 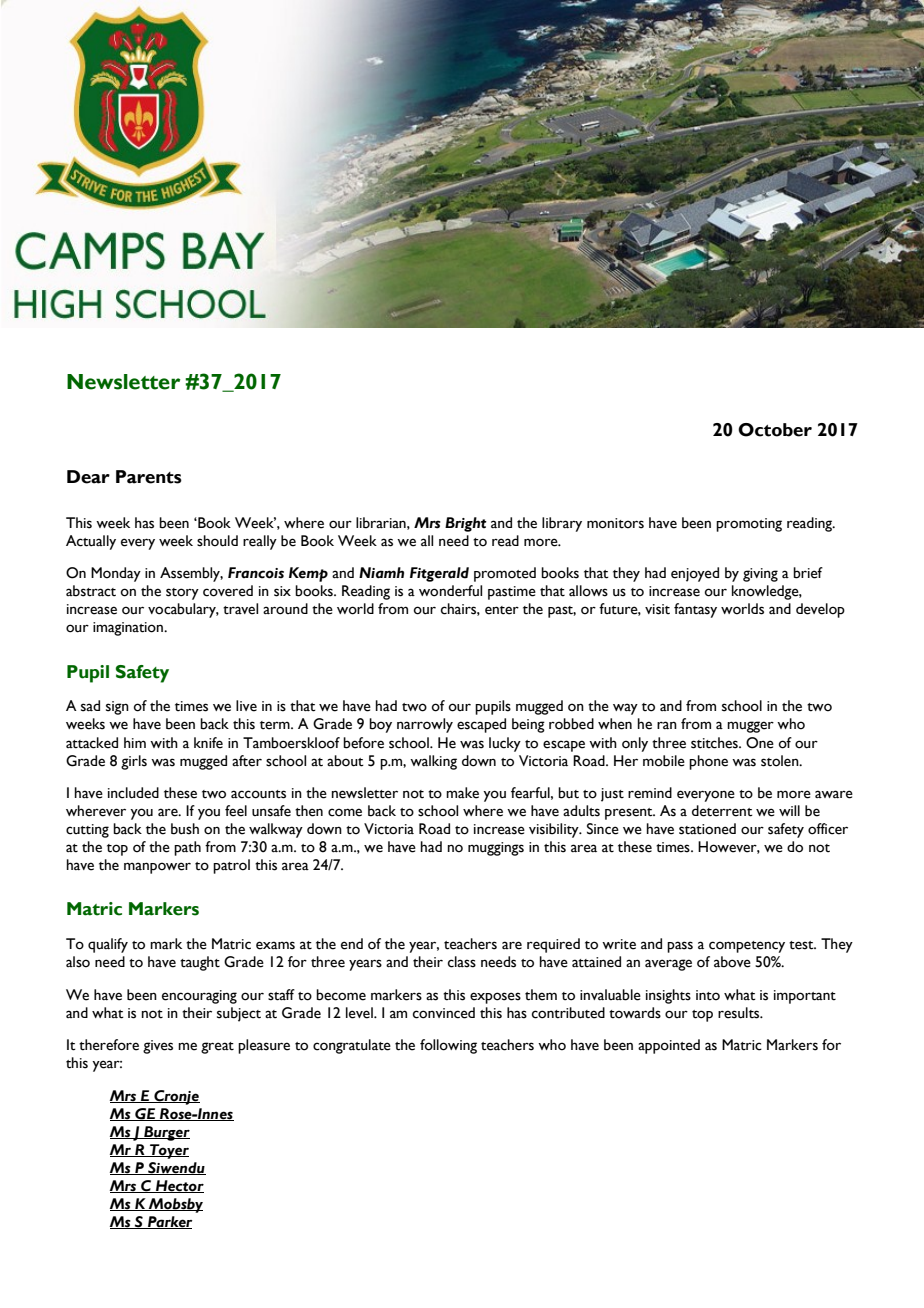 What do you see at coordinates (669, 1046) in the document?
I see `appointed` at bounding box center [669, 1046].
